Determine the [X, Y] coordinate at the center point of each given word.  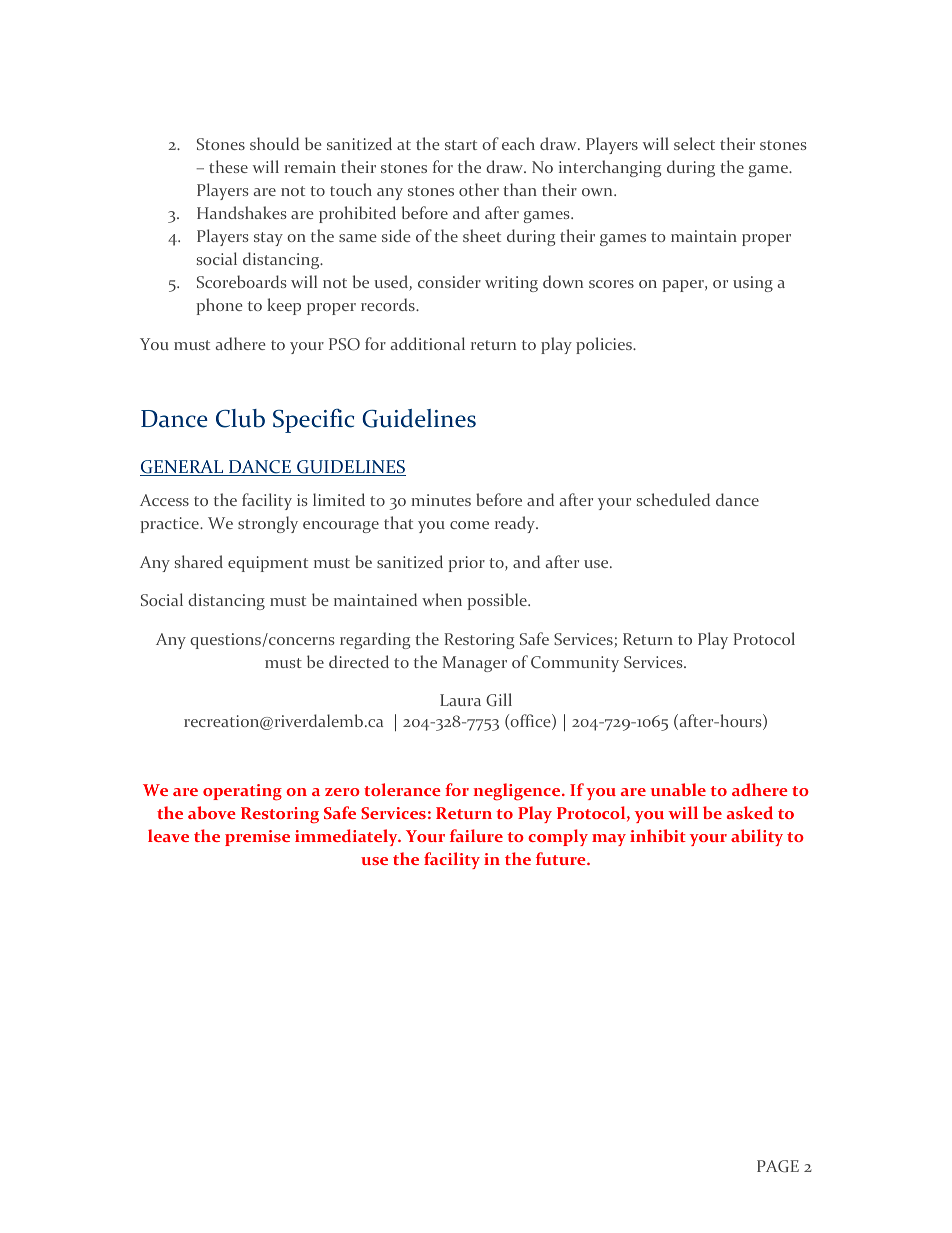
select [694, 143]
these [228, 166]
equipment [268, 564]
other [479, 189]
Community [575, 664]
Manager [475, 664]
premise [257, 838]
